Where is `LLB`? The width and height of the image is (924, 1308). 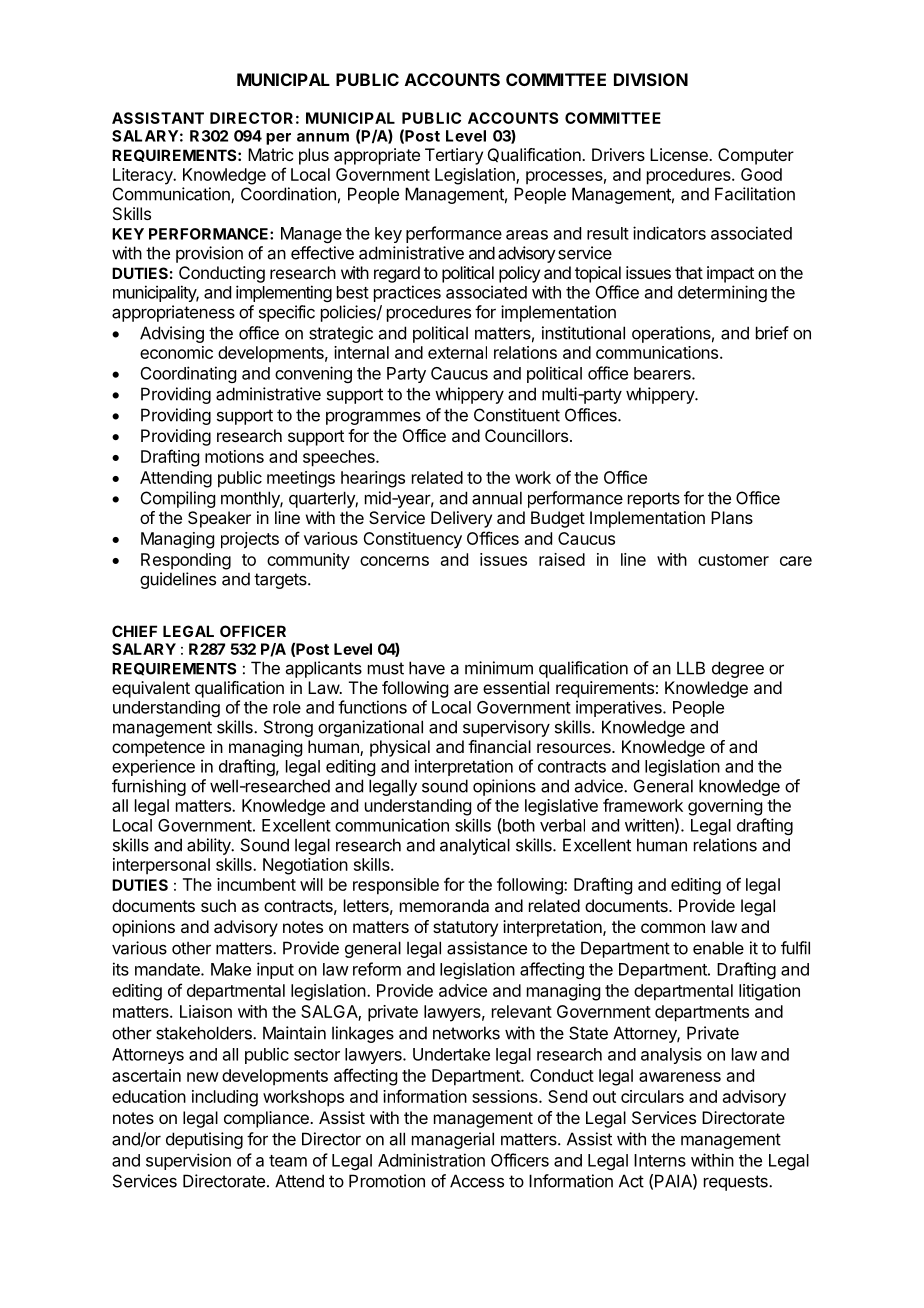
LLB is located at coordinates (691, 668).
